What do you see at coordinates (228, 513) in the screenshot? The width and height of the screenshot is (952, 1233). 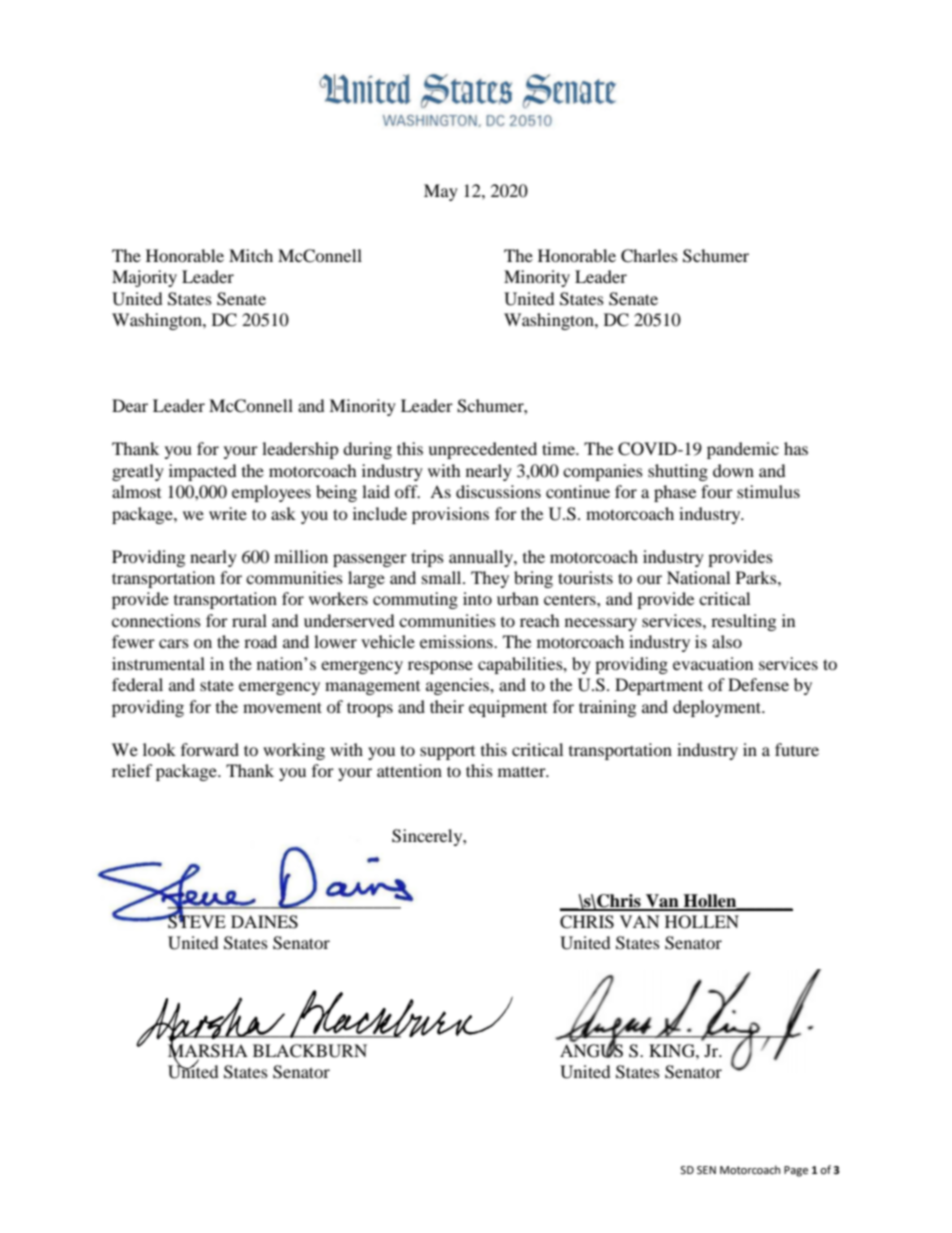 I see `write` at bounding box center [228, 513].
